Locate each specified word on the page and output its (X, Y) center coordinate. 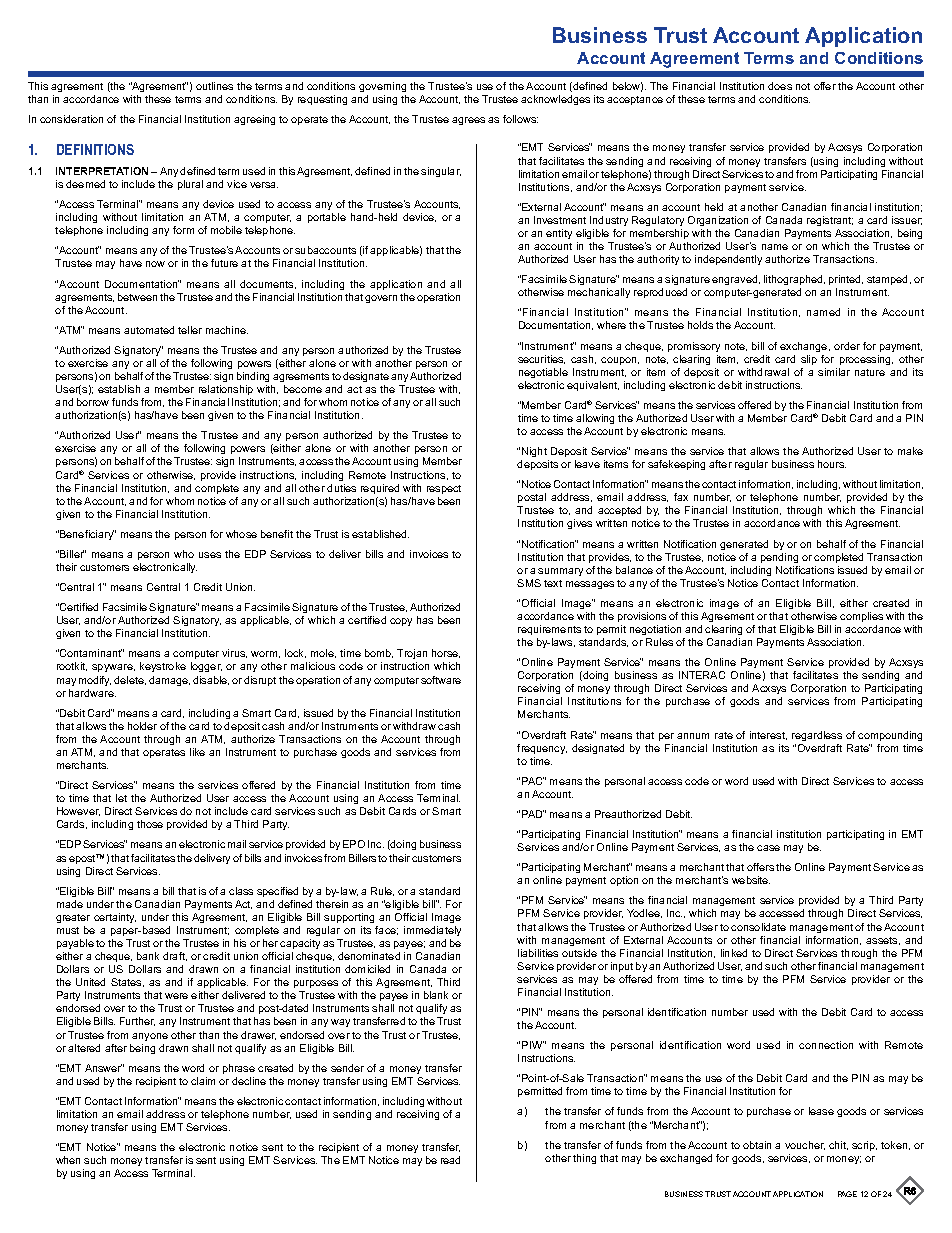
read (450, 1160)
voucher (805, 1145)
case (768, 848)
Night (534, 452)
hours (832, 464)
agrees (468, 121)
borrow (93, 402)
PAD (533, 814)
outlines (214, 86)
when (68, 1160)
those (150, 824)
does (780, 86)
